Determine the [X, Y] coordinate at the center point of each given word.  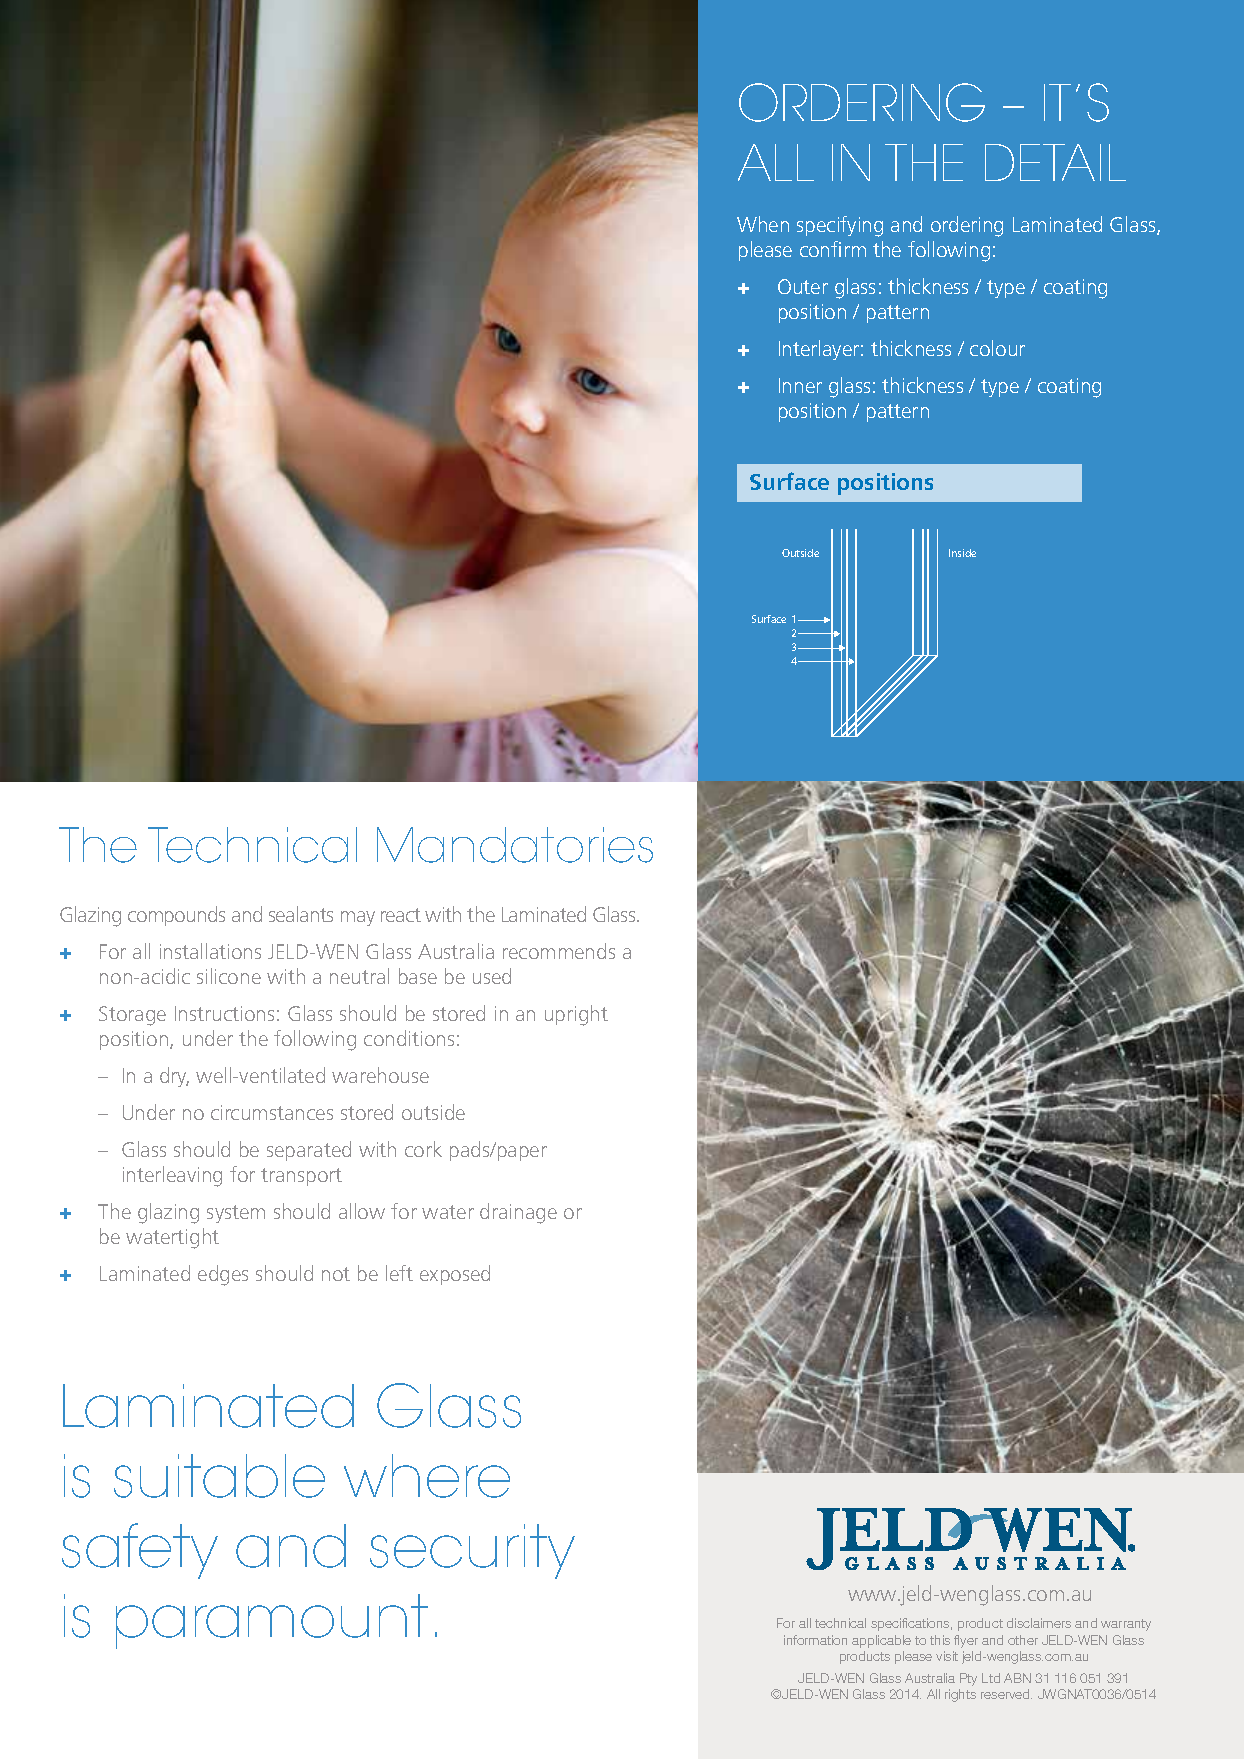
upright [576, 1015]
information [815, 1640]
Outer [803, 286]
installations [210, 951]
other [1023, 1640]
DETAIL [1055, 162]
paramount [272, 1621]
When [763, 224]
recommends [559, 951]
